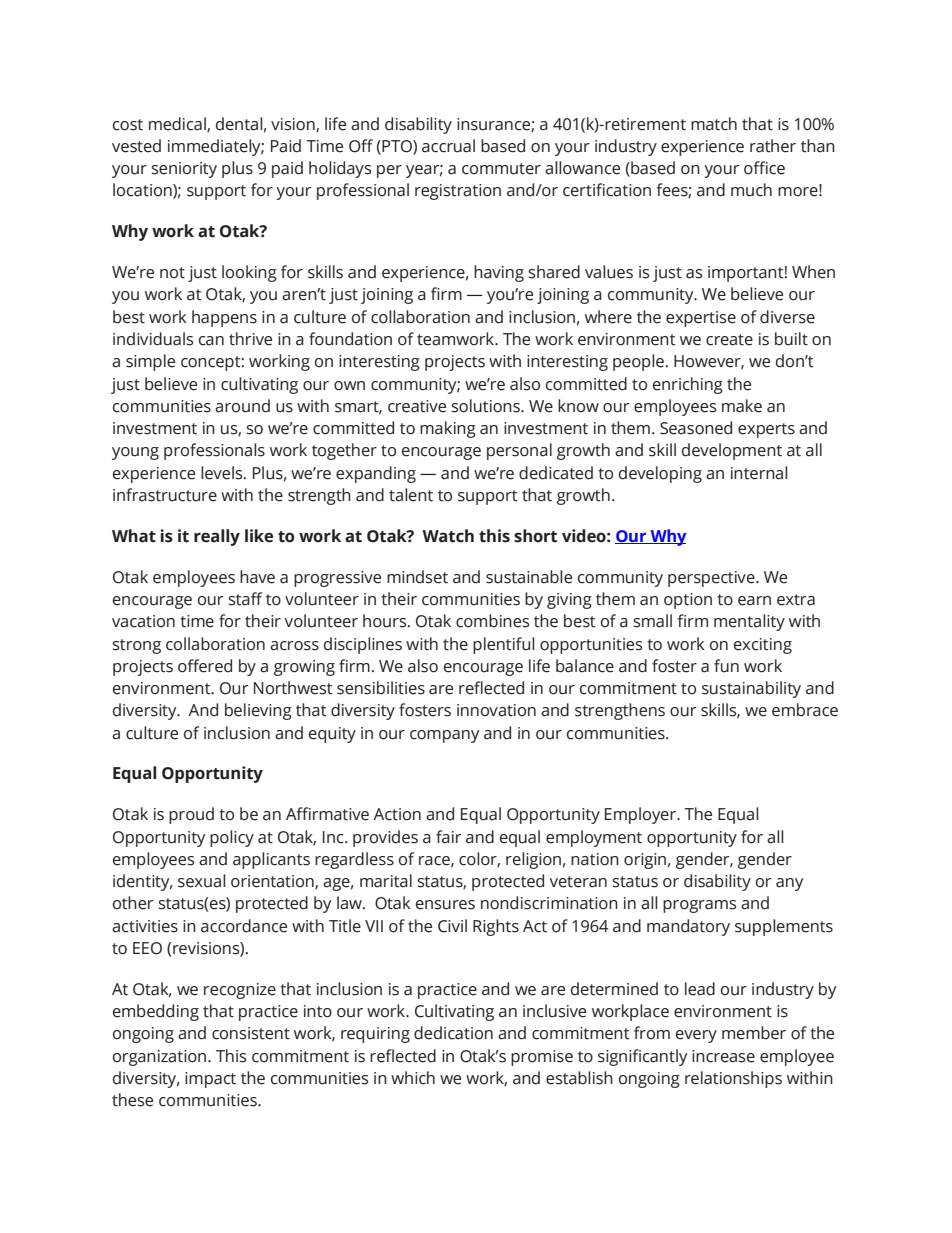  I want to click on office, so click(764, 168).
